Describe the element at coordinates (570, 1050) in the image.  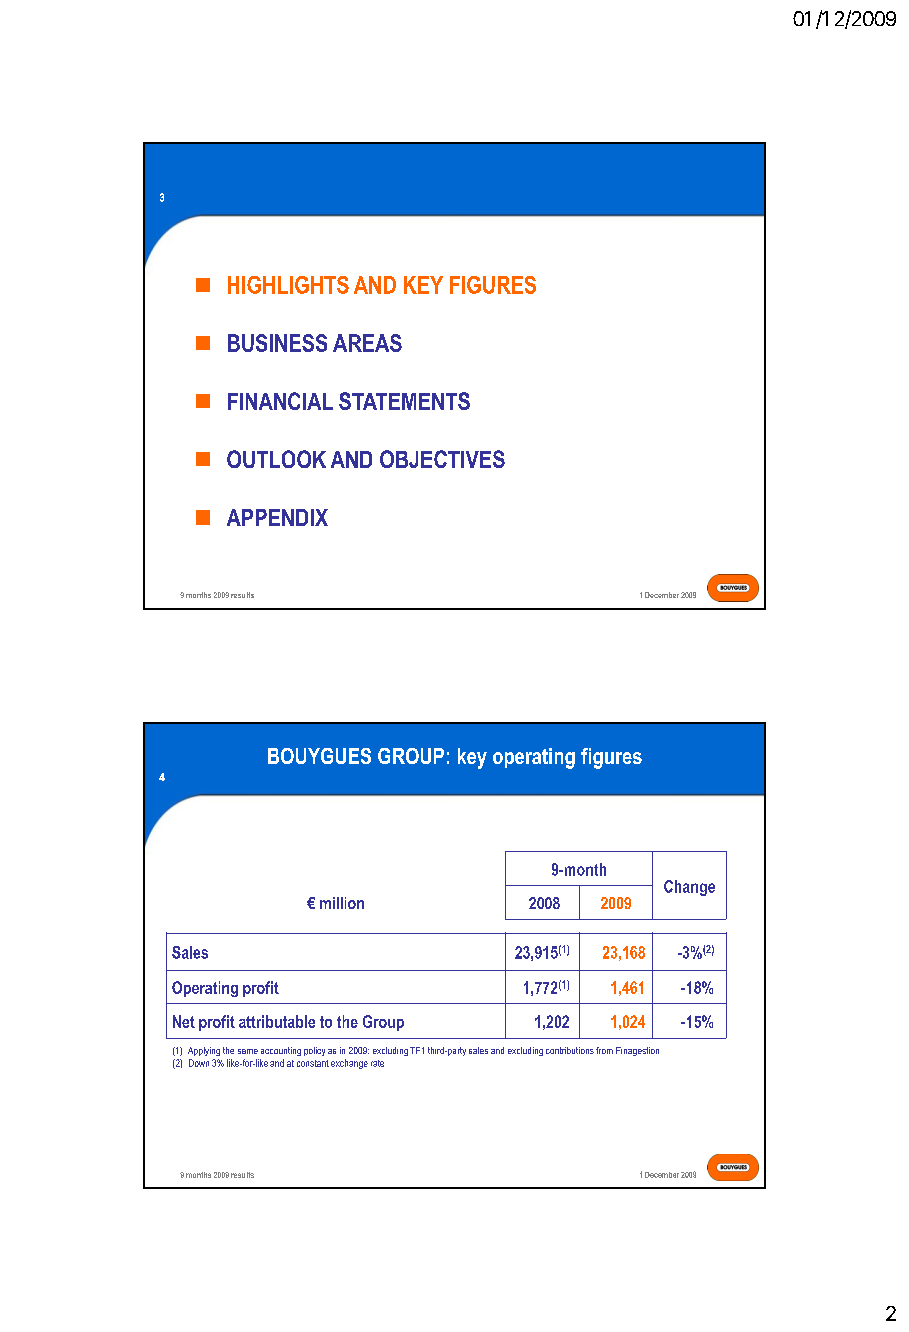
I see `contributions` at that location.
